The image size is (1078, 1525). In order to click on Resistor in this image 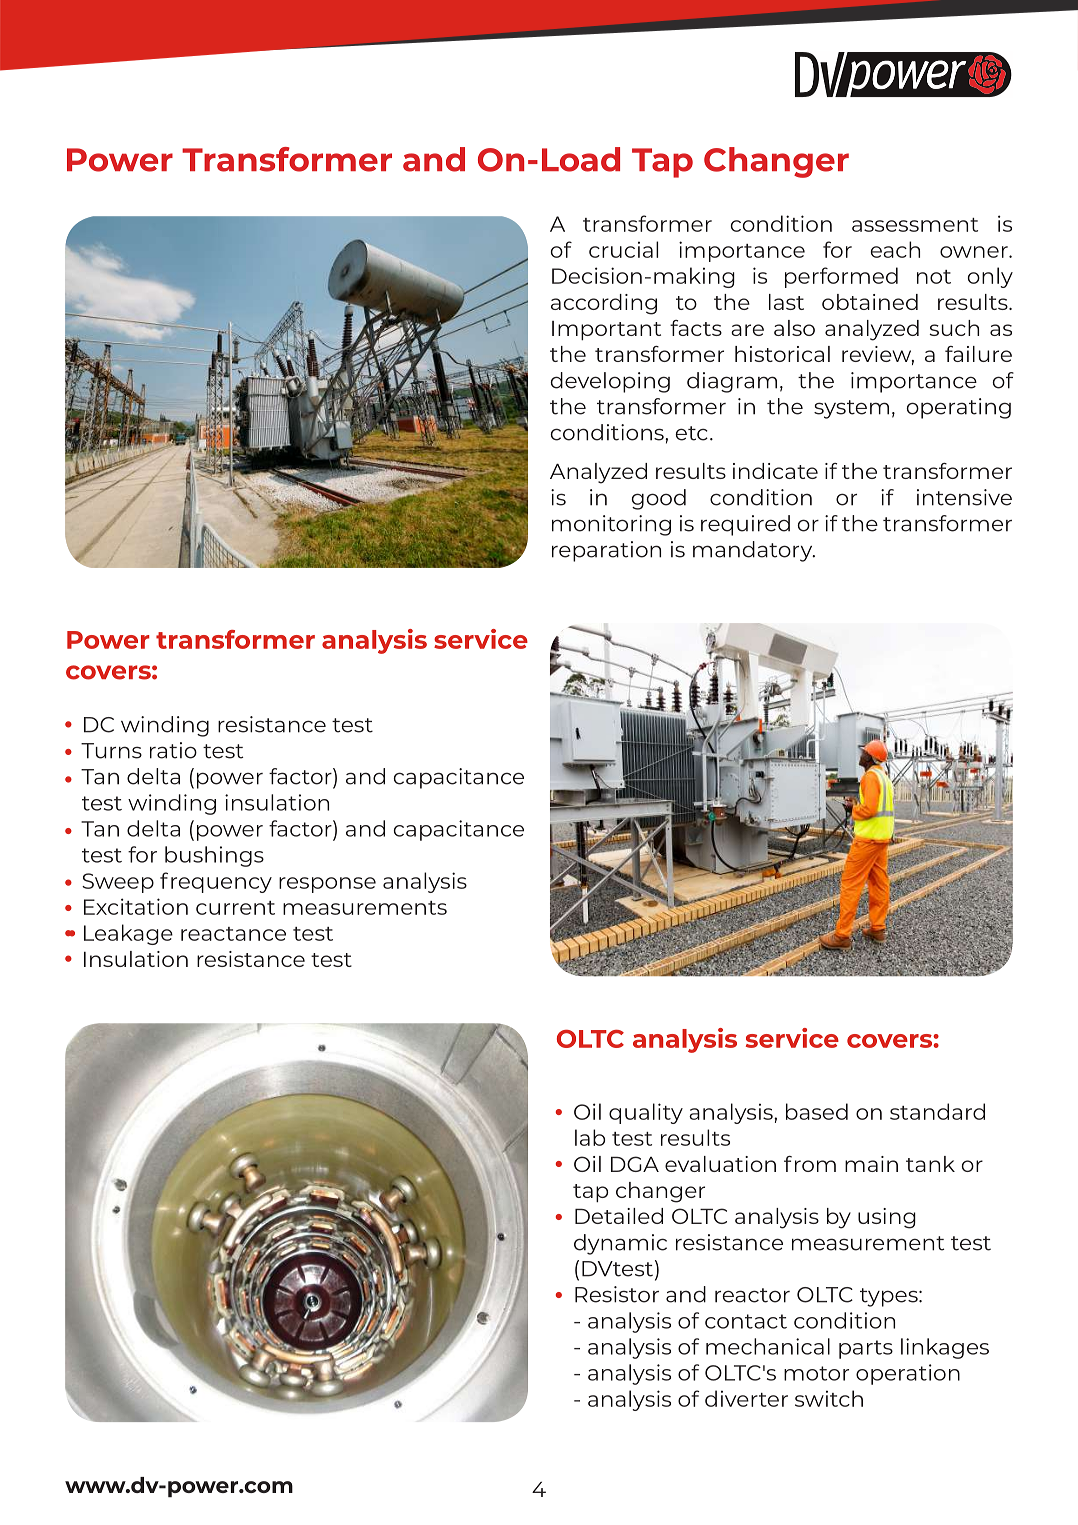, I will do `click(617, 1294)`.
